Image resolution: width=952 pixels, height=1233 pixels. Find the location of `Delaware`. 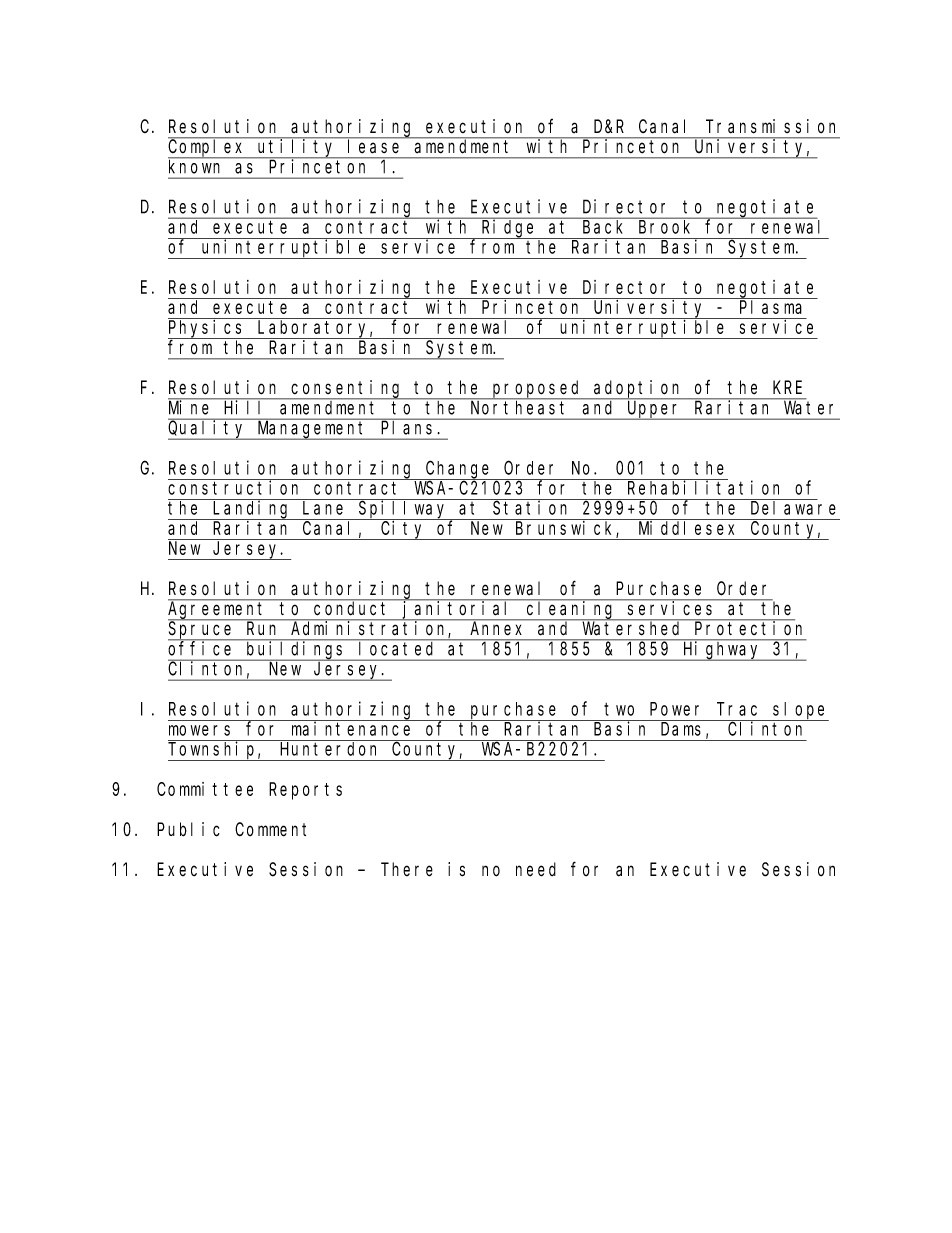

Delaware is located at coordinates (793, 508).
